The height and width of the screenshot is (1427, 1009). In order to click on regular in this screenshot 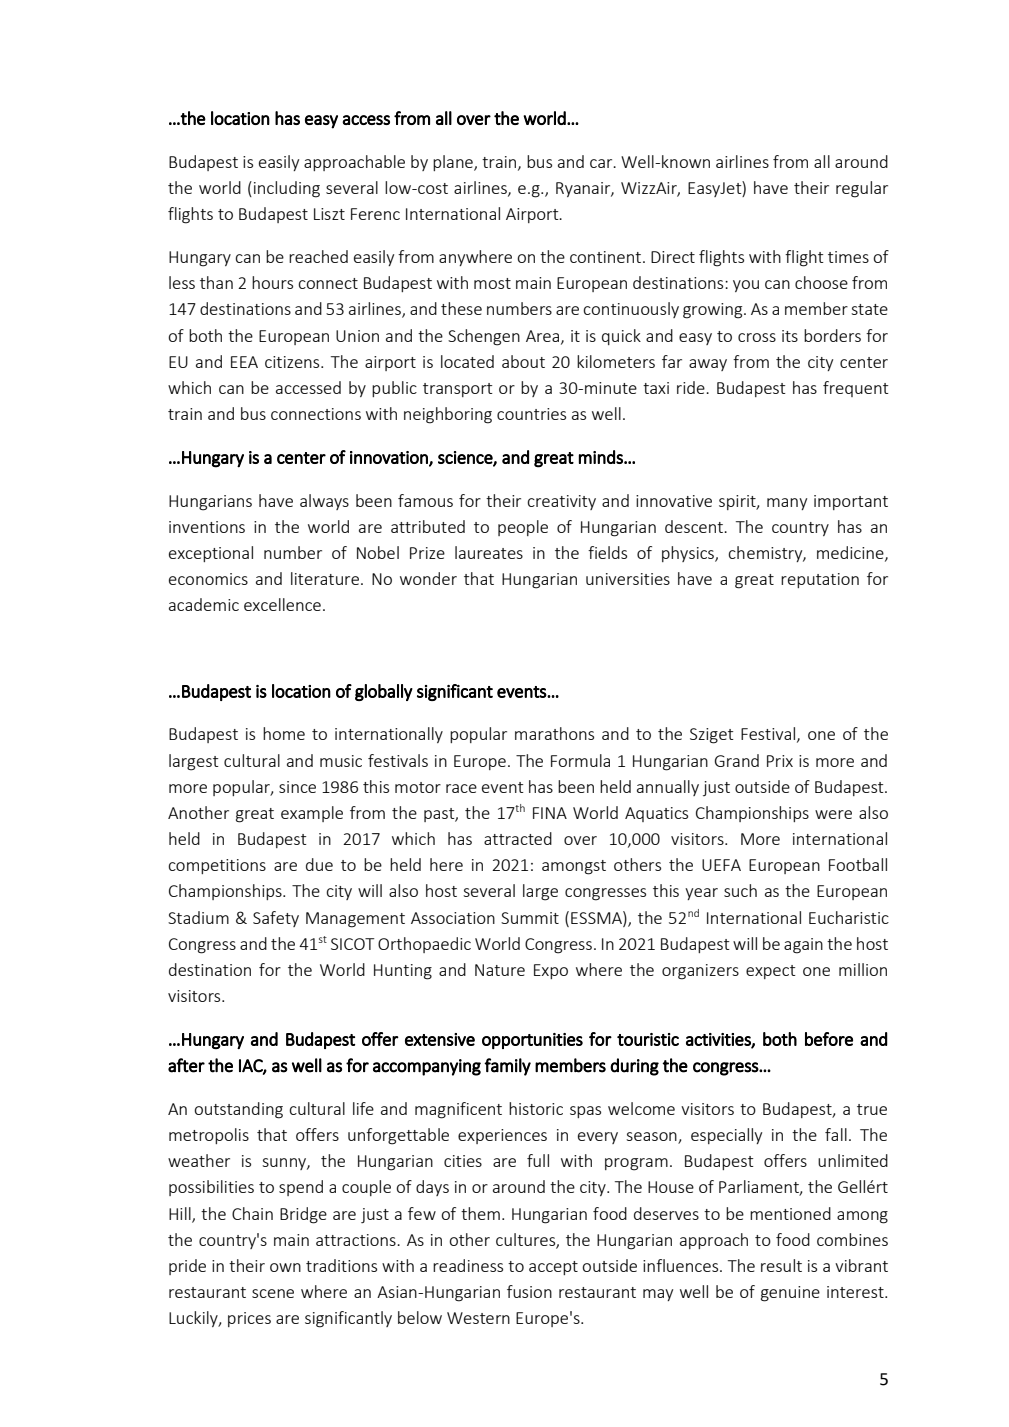, I will do `click(862, 189)`.
